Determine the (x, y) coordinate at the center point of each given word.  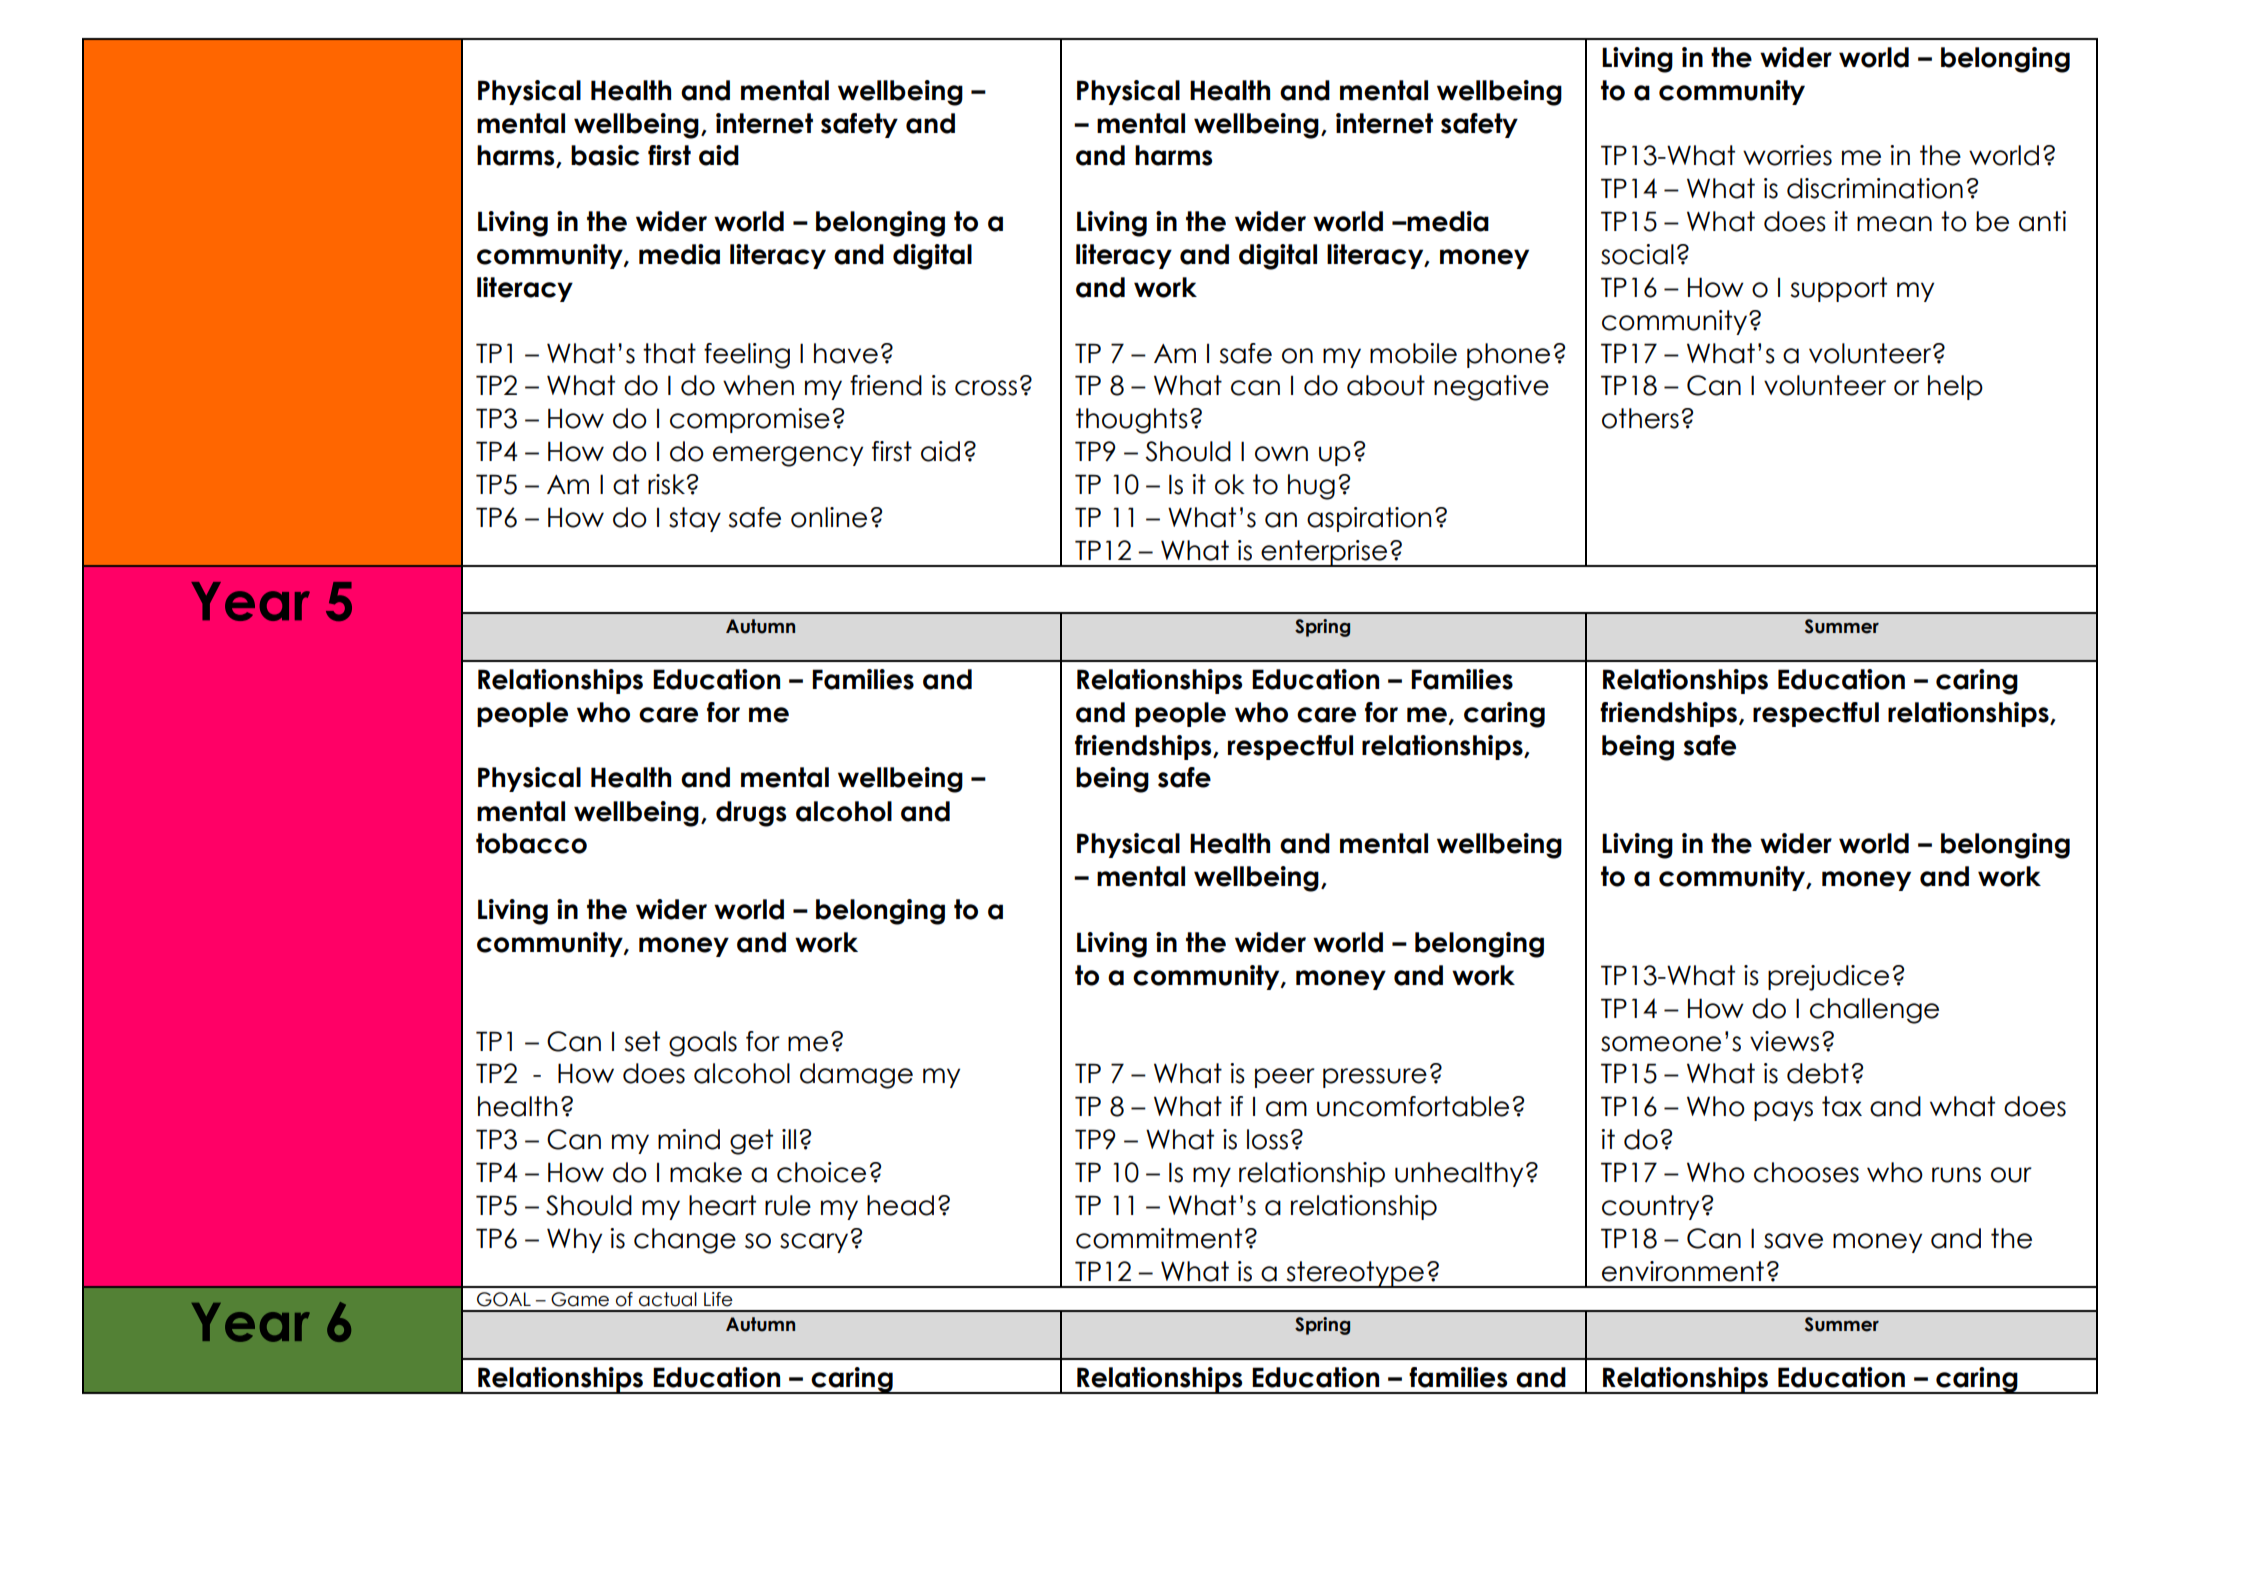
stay (695, 519)
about (1386, 385)
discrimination (1875, 188)
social (1637, 254)
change (685, 1241)
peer (1285, 1078)
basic (605, 155)
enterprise (1324, 553)
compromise (750, 420)
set (642, 1041)
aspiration (1369, 519)
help (1955, 387)
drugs (751, 814)
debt (1818, 1073)
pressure (1375, 1078)
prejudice (1828, 978)
